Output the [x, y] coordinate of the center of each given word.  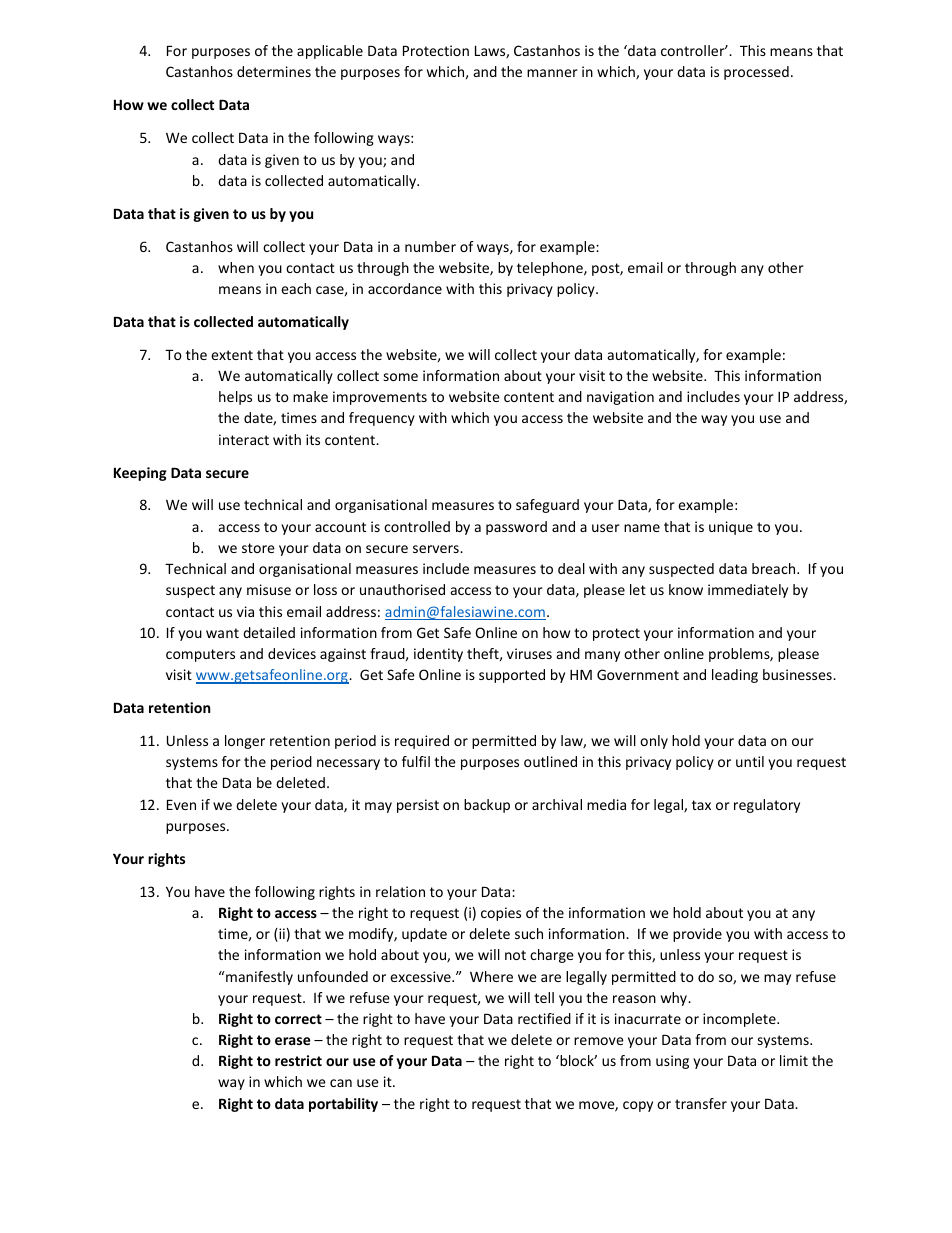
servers [437, 549]
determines [274, 71]
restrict [298, 1060]
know [686, 589]
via [245, 611]
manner [552, 73]
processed [756, 73]
